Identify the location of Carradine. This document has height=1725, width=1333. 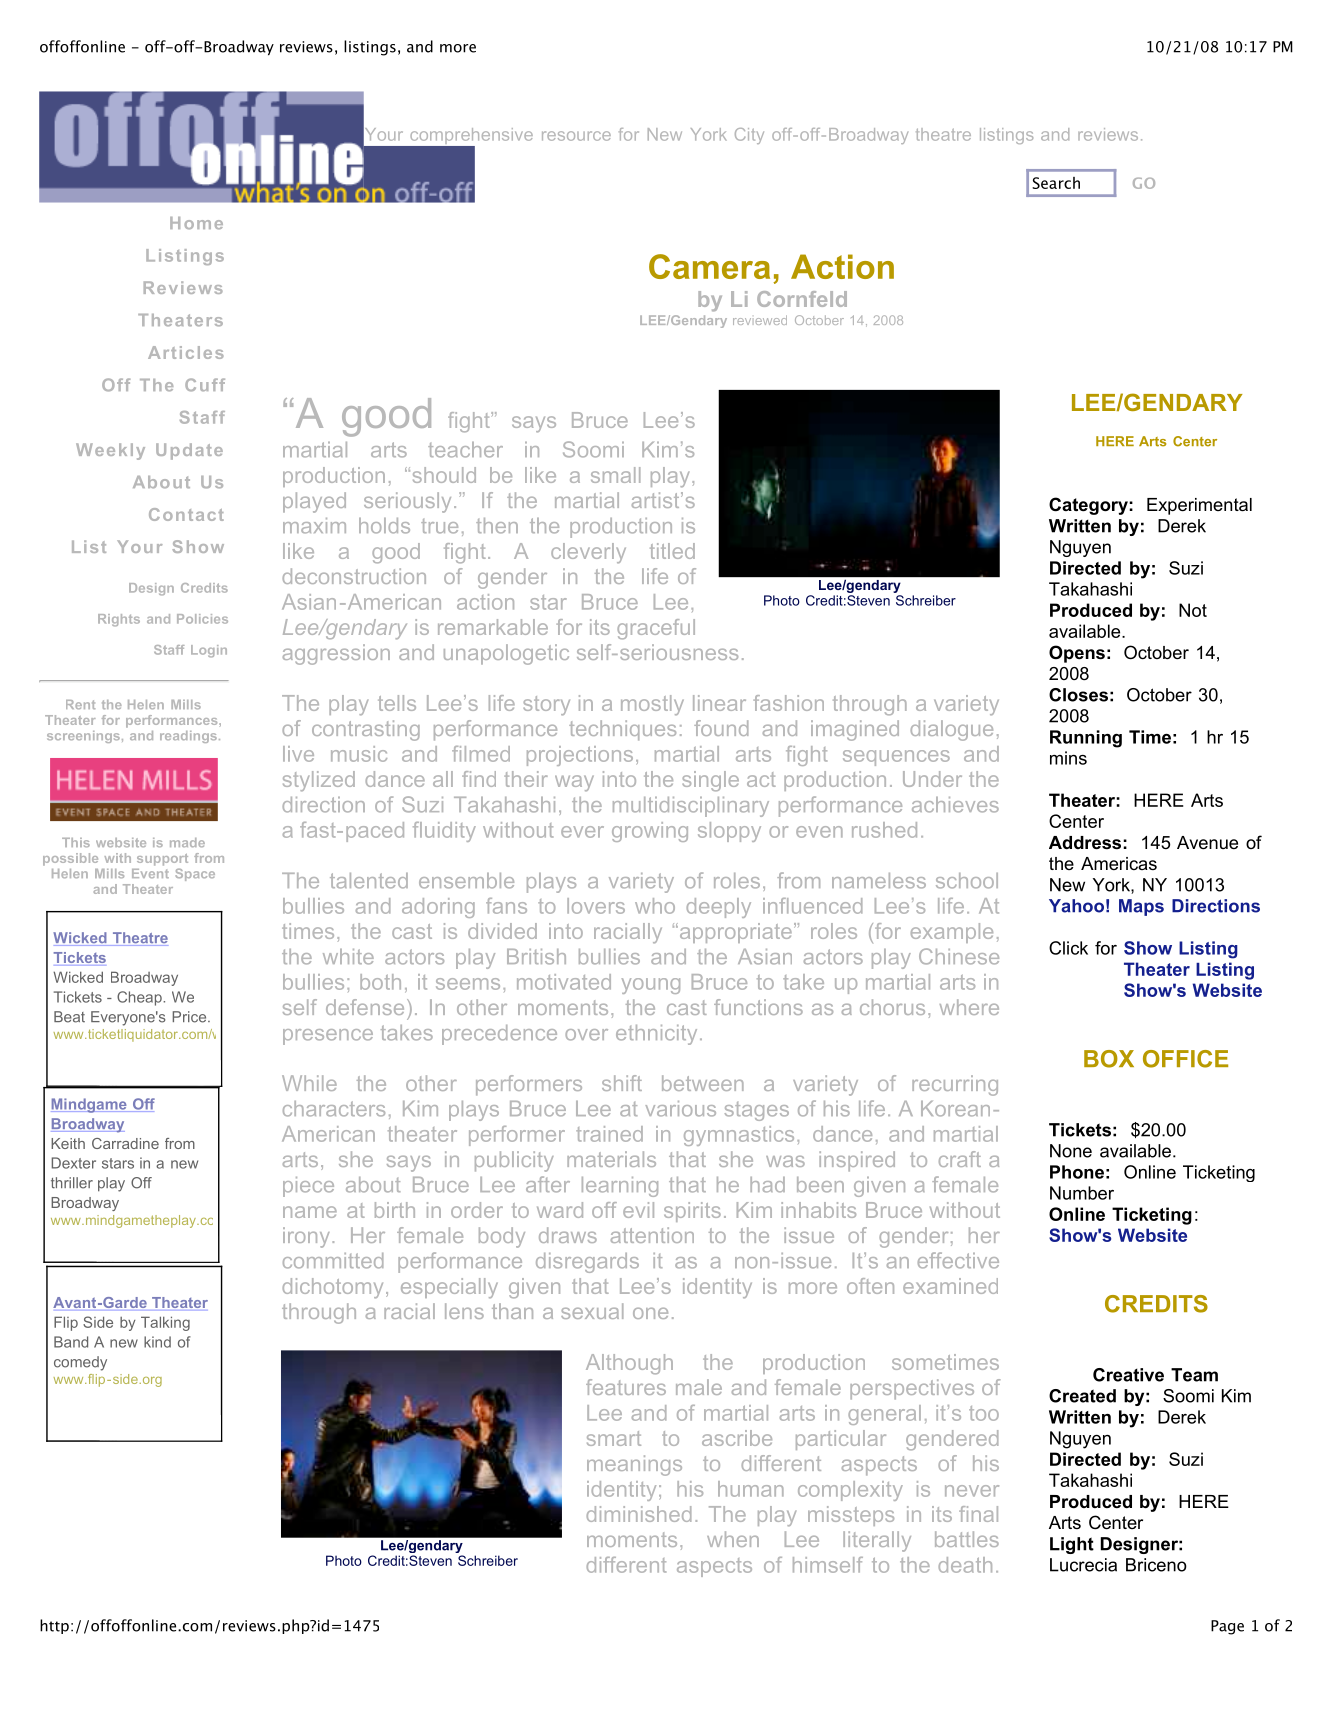
(125, 1143).
